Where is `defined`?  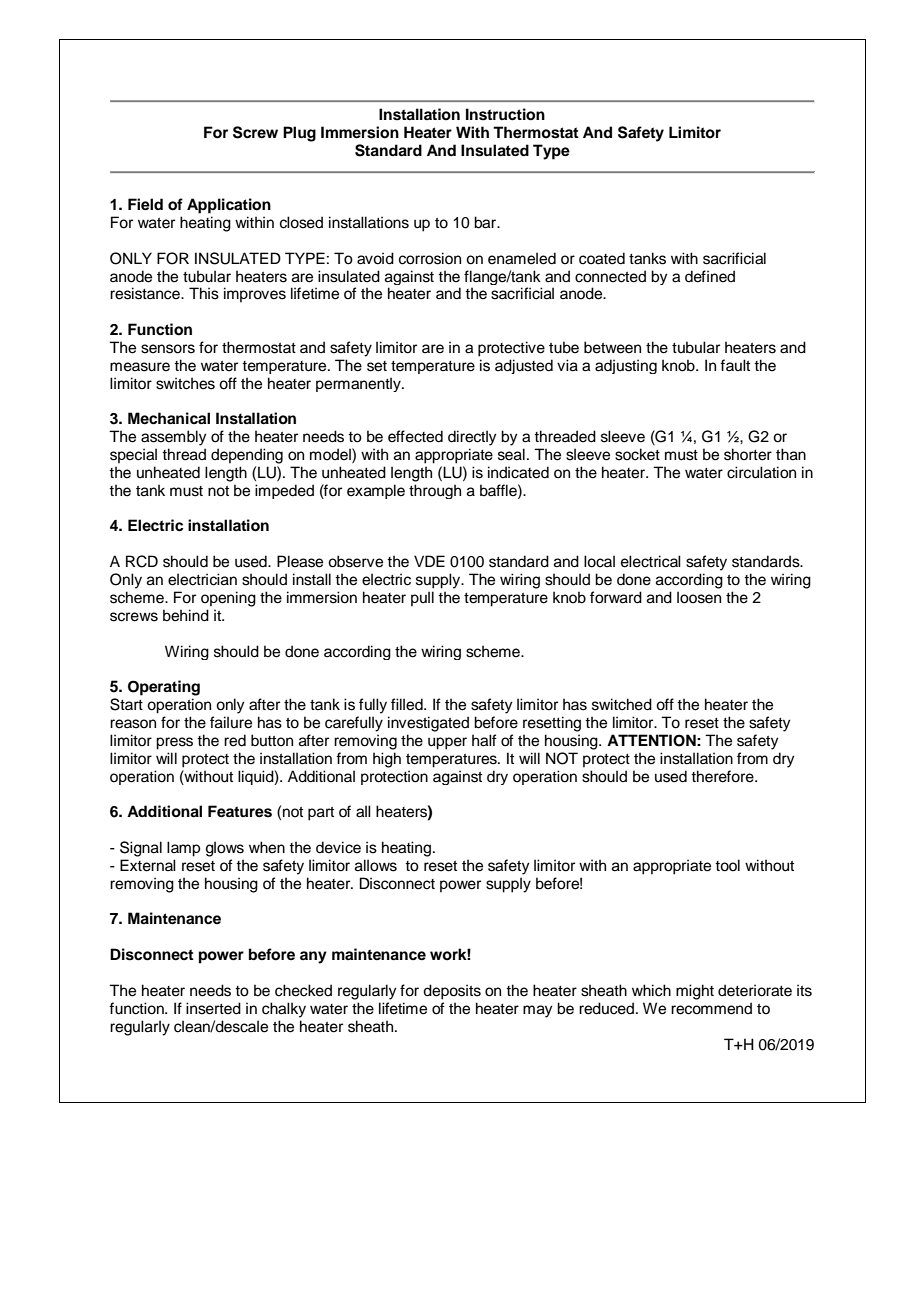 defined is located at coordinates (710, 276).
